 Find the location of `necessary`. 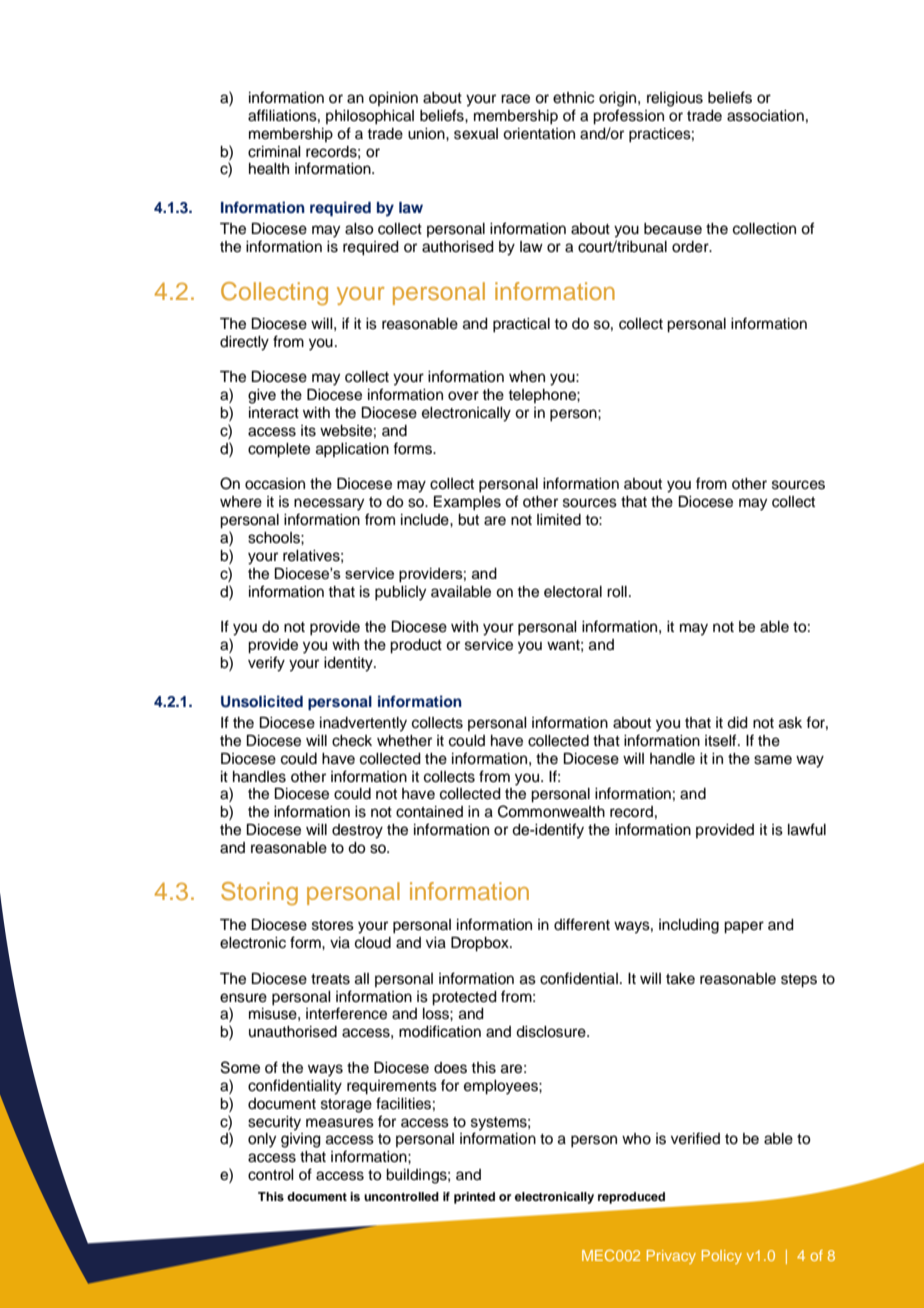

necessary is located at coordinates (329, 504).
